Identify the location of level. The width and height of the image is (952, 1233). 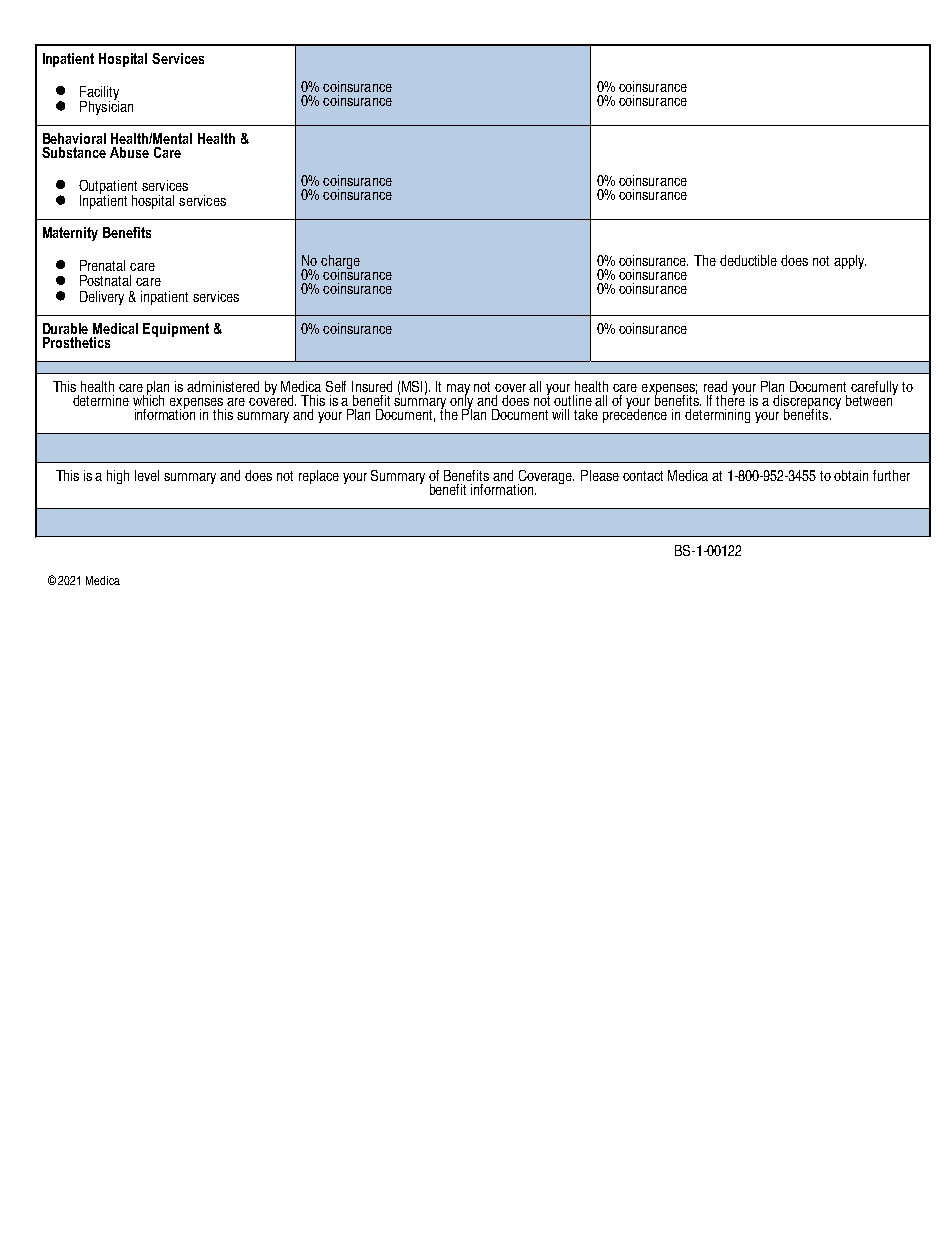
(147, 475).
